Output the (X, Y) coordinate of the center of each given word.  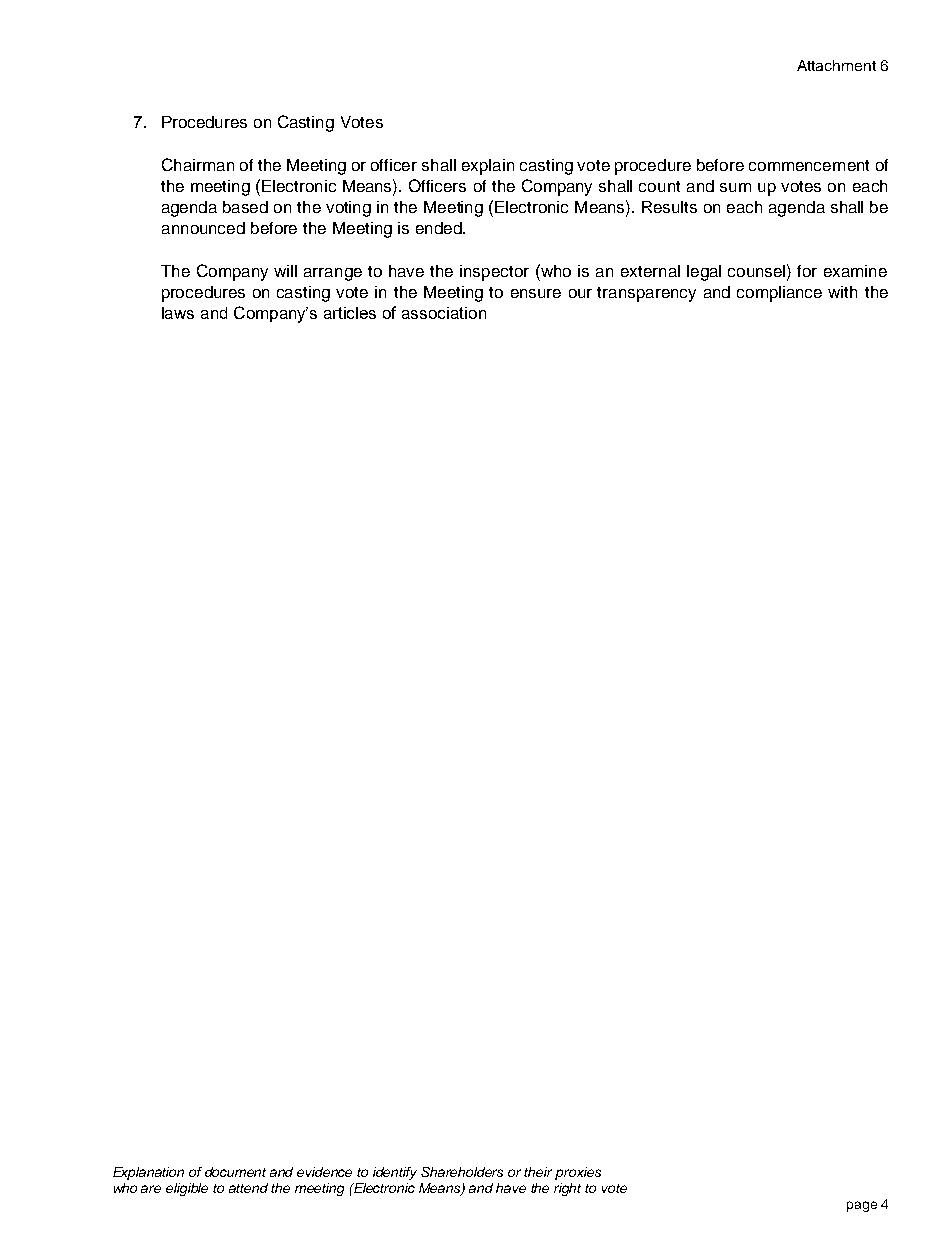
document (235, 1172)
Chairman (198, 164)
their (538, 1172)
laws (178, 313)
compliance (779, 294)
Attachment (836, 65)
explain (488, 167)
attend (248, 1188)
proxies (578, 1173)
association (444, 313)
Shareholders (462, 1172)
